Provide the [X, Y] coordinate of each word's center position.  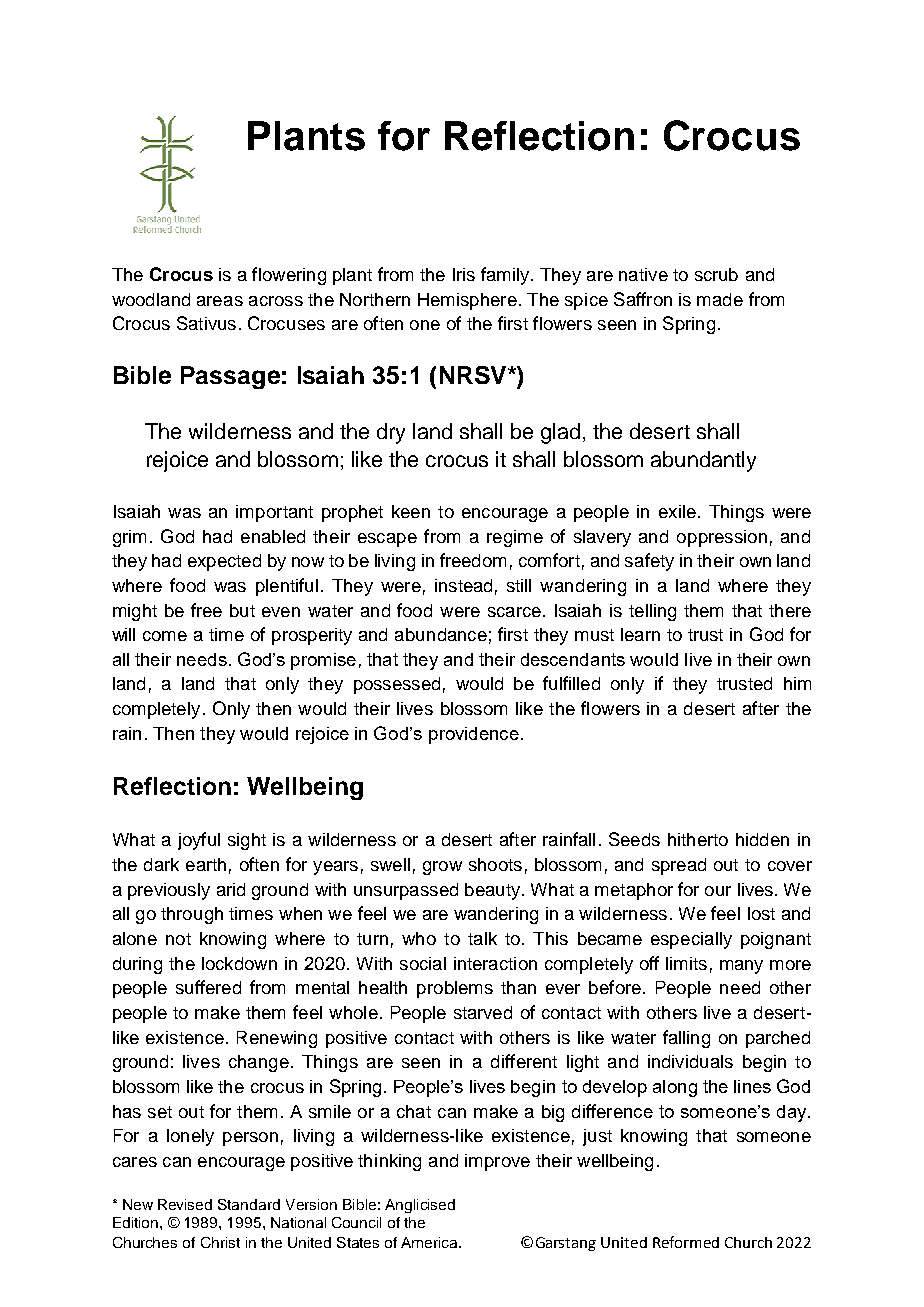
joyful [199, 841]
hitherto [698, 839]
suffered [208, 987]
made [720, 299]
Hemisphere [467, 301]
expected [224, 562]
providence [474, 735]
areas [220, 301]
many [741, 967]
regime [515, 538]
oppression [722, 538]
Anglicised [420, 1206]
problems [455, 989]
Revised [185, 1204]
